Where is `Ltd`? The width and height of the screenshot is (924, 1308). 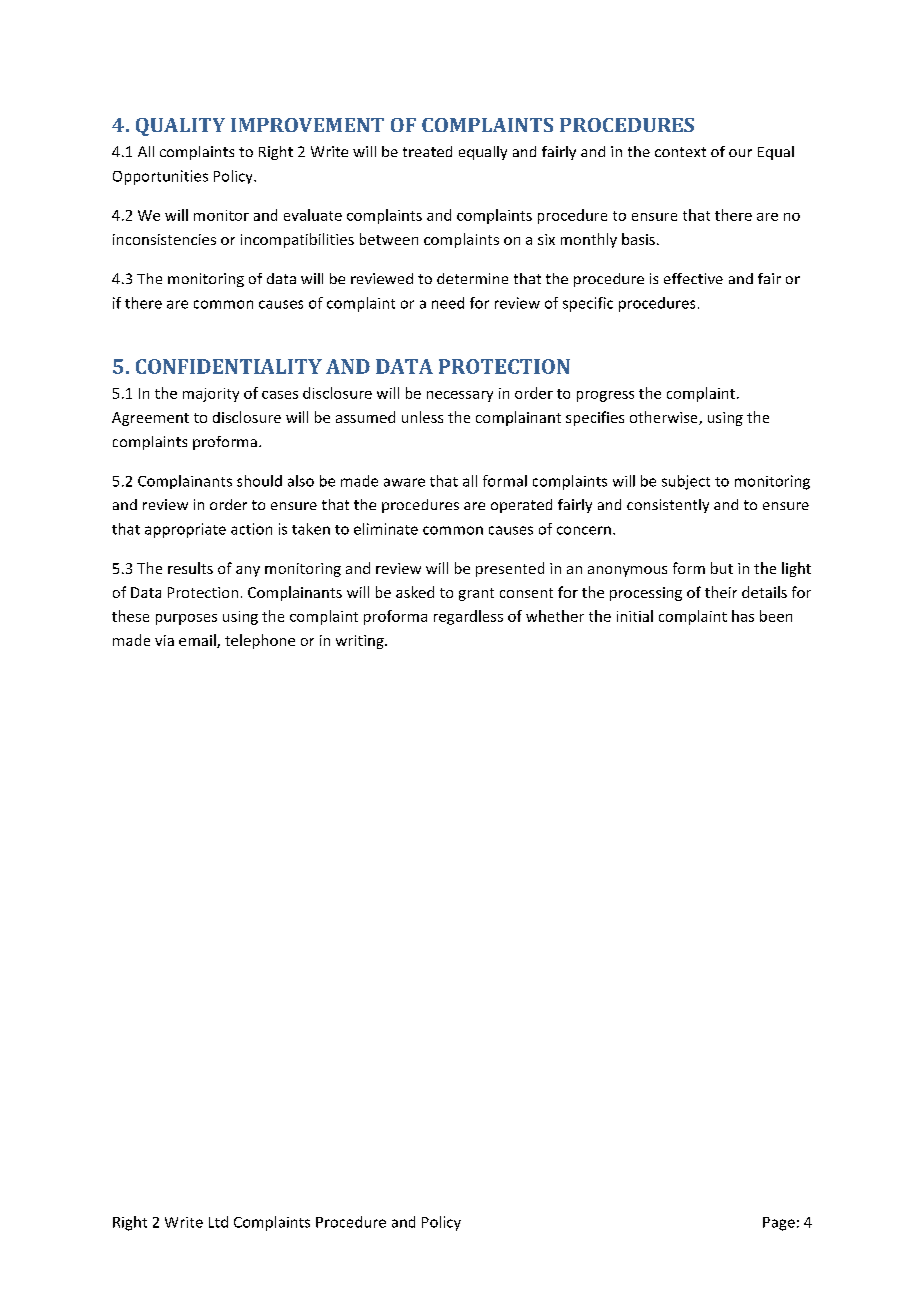 Ltd is located at coordinates (218, 1222).
